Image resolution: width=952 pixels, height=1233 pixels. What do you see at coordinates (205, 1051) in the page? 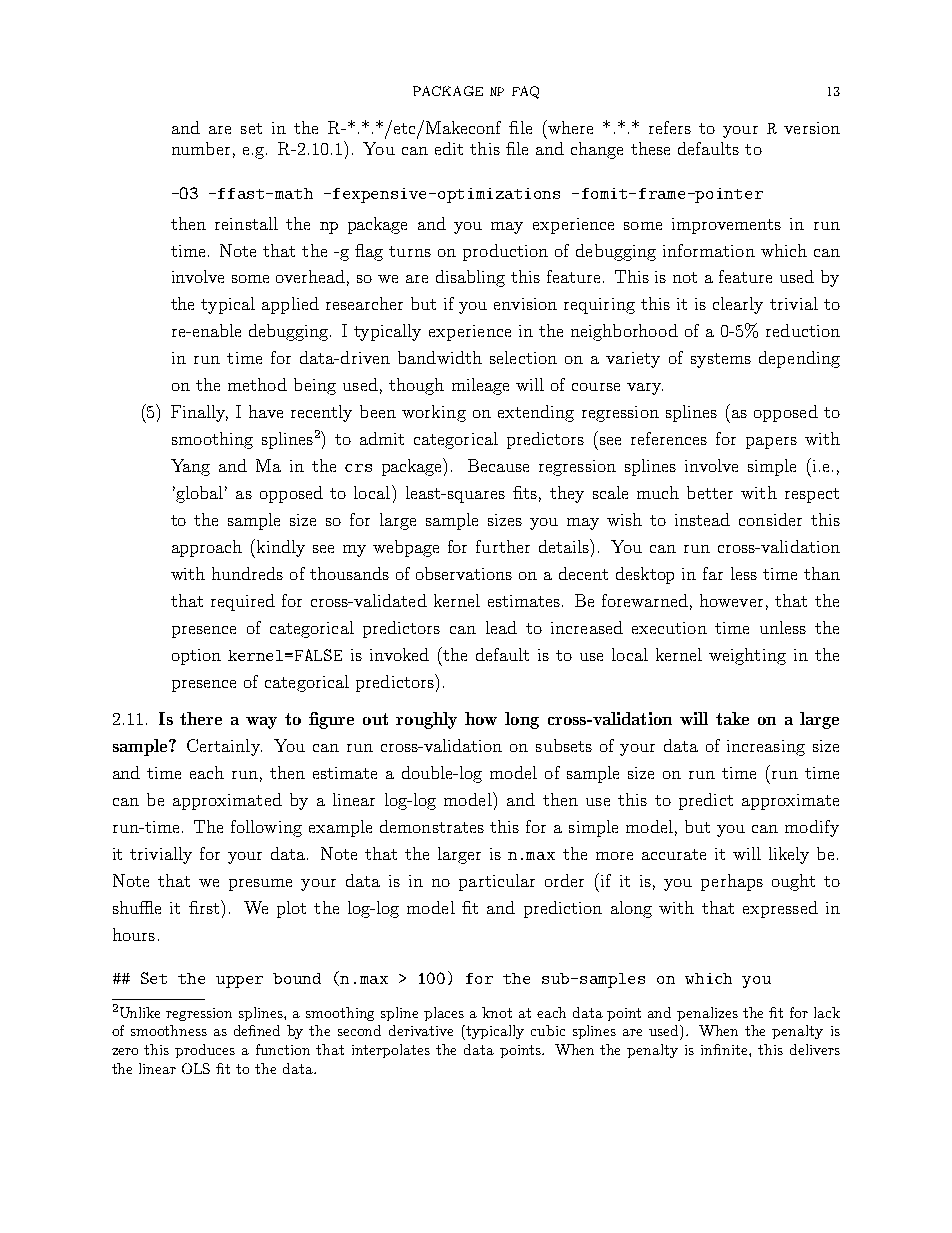
I see `produces` at bounding box center [205, 1051].
